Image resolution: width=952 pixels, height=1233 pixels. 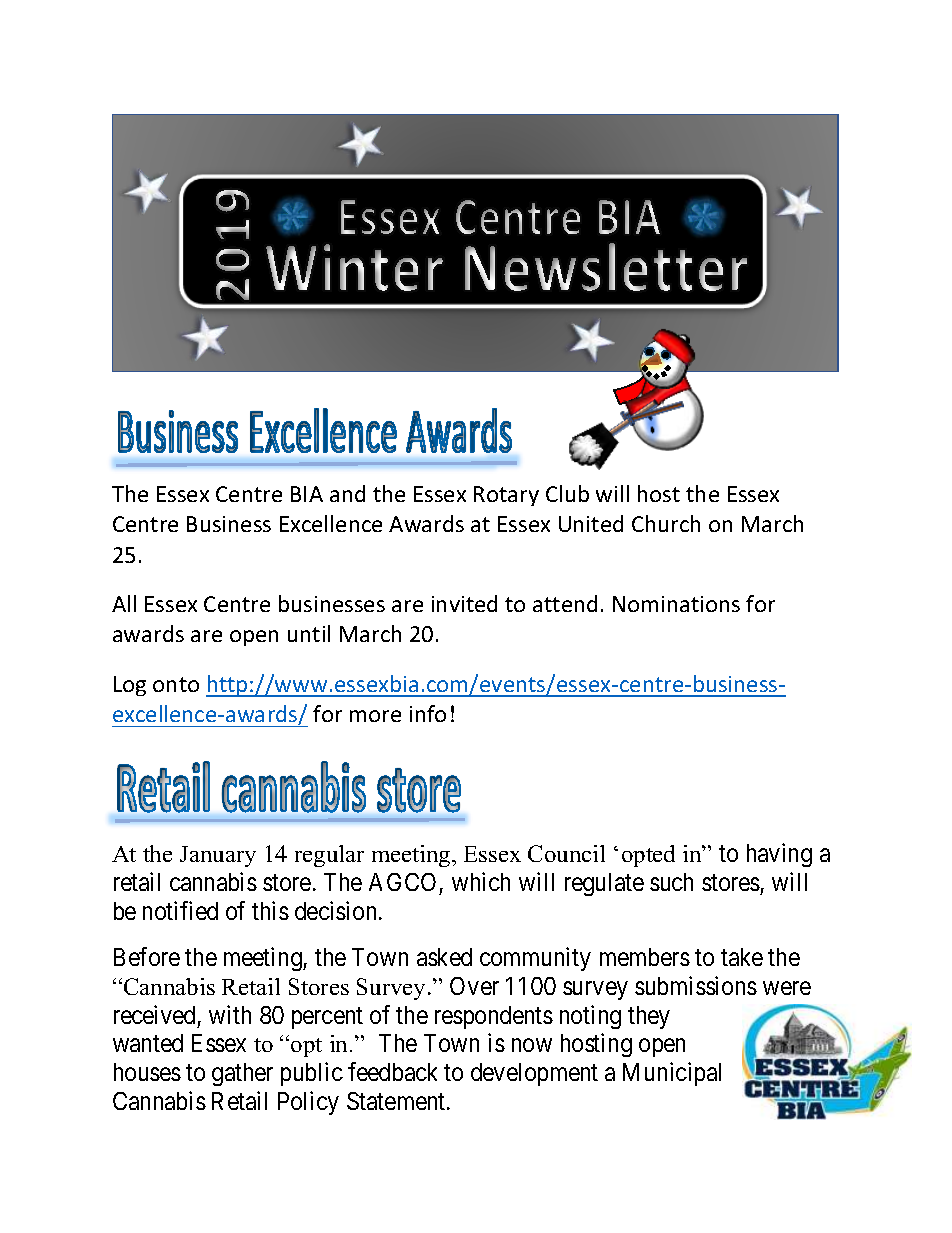 I want to click on gather, so click(x=242, y=1074).
